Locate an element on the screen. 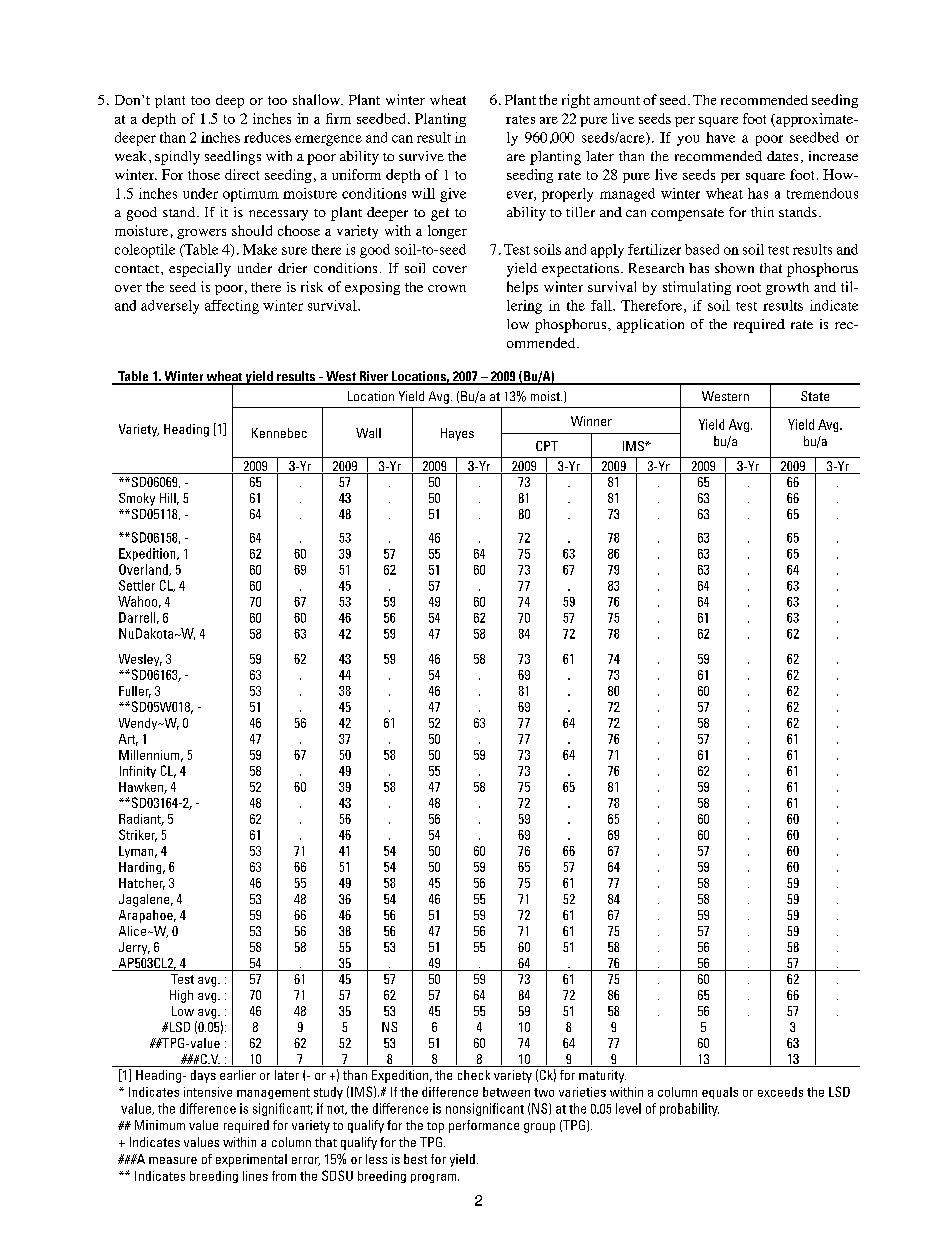 This screenshot has width=952, height=1233. State is located at coordinates (815, 396).
